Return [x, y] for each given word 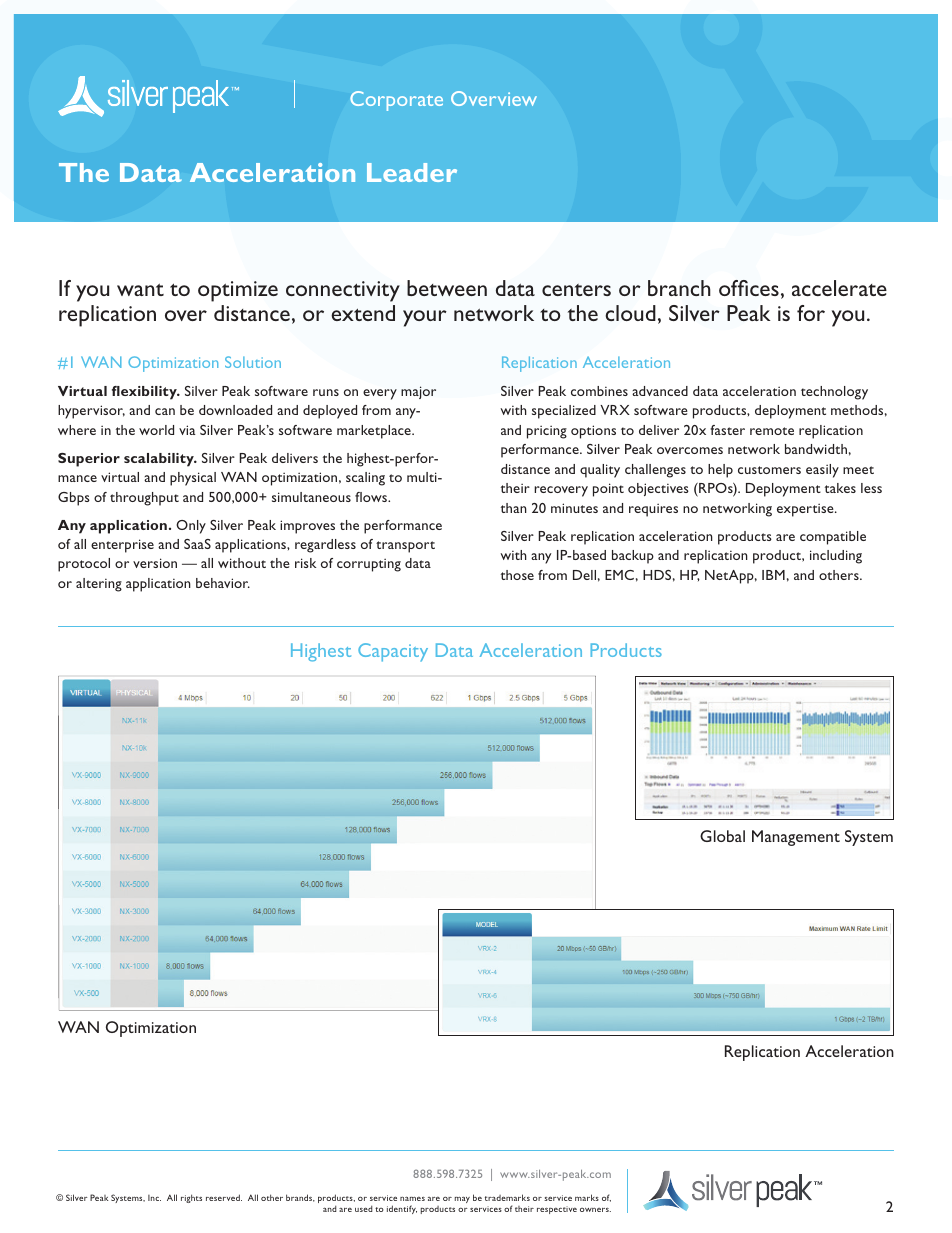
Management [796, 838]
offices [749, 288]
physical [193, 479]
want [140, 289]
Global [722, 836]
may [462, 1200]
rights [191, 1198]
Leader [412, 172]
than [514, 508]
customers [769, 470]
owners [595, 1210]
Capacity [393, 652]
